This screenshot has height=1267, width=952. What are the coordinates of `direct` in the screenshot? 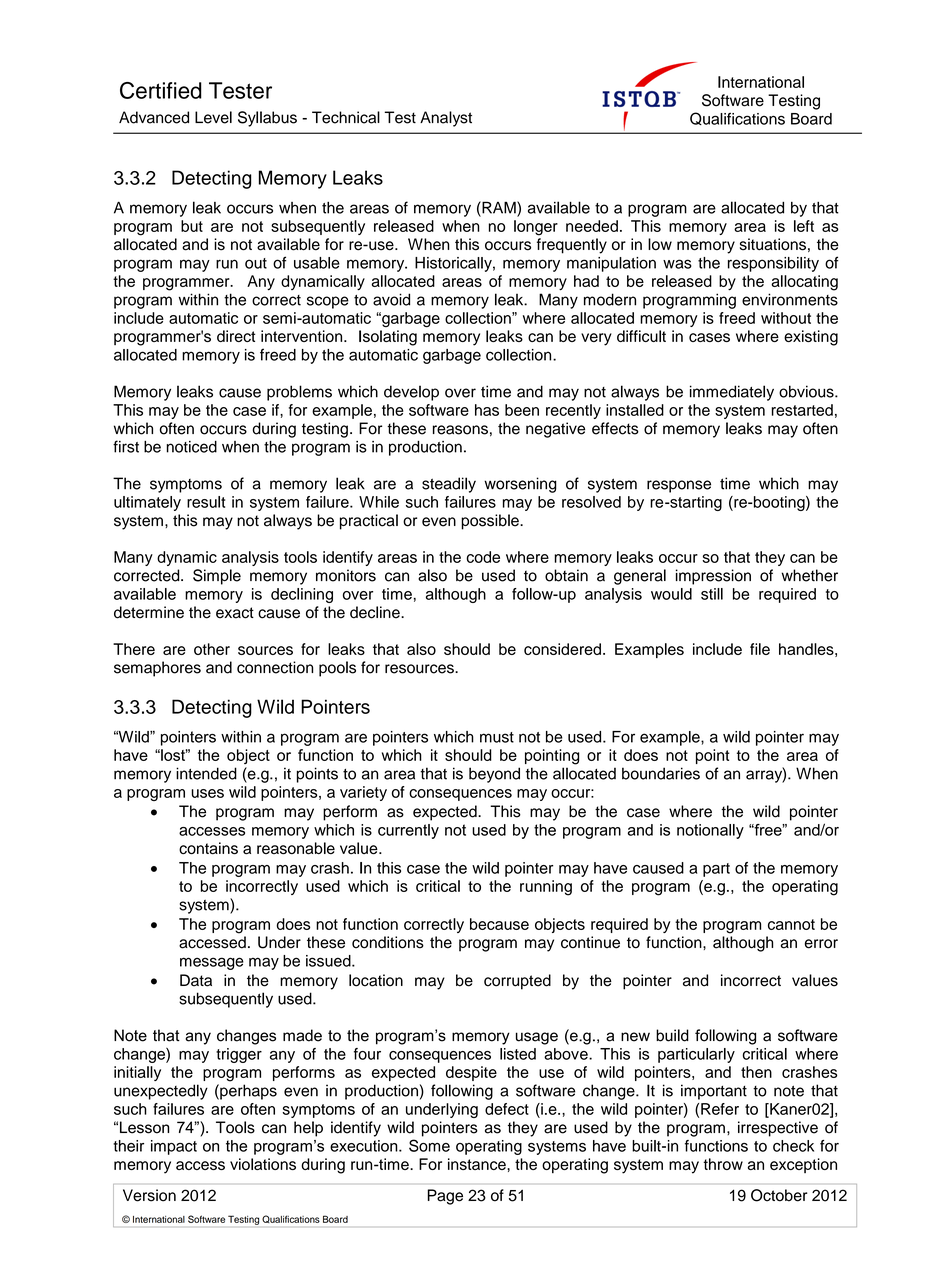 It's located at (236, 336).
